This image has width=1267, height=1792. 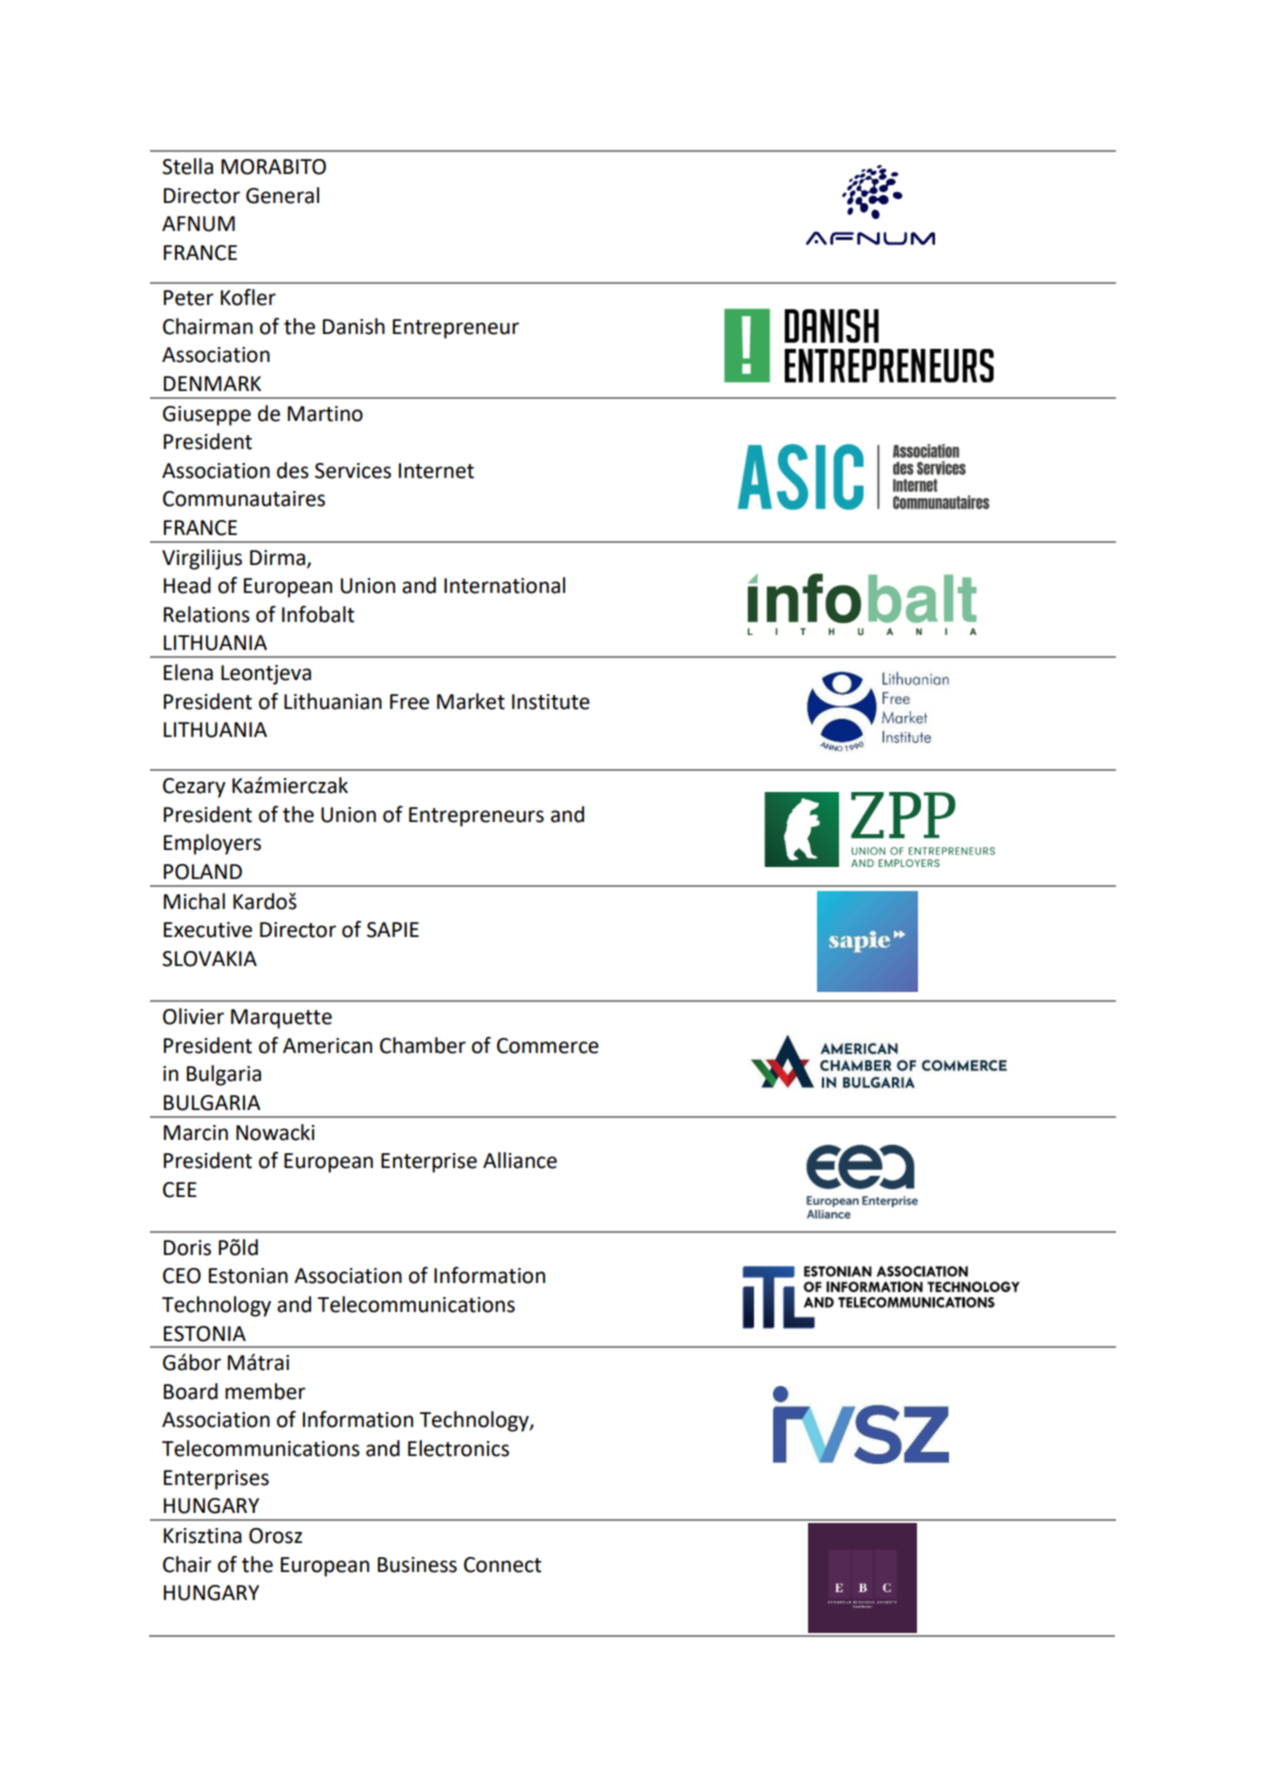 I want to click on Employers, so click(x=212, y=844).
